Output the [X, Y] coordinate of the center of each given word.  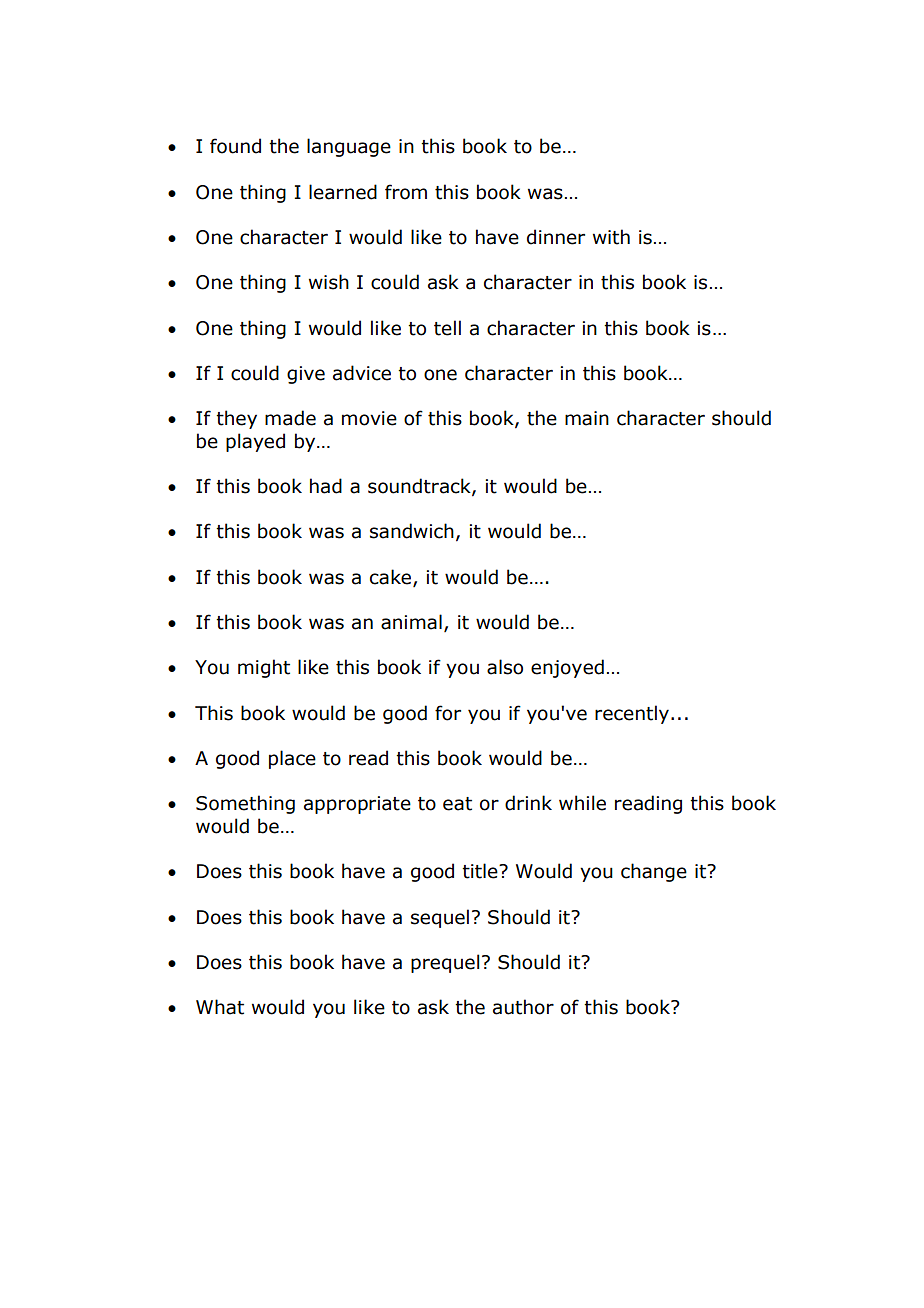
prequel [445, 963]
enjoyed [567, 668]
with [611, 237]
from [406, 192]
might [264, 668]
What [220, 1007]
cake [392, 578]
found [235, 146]
